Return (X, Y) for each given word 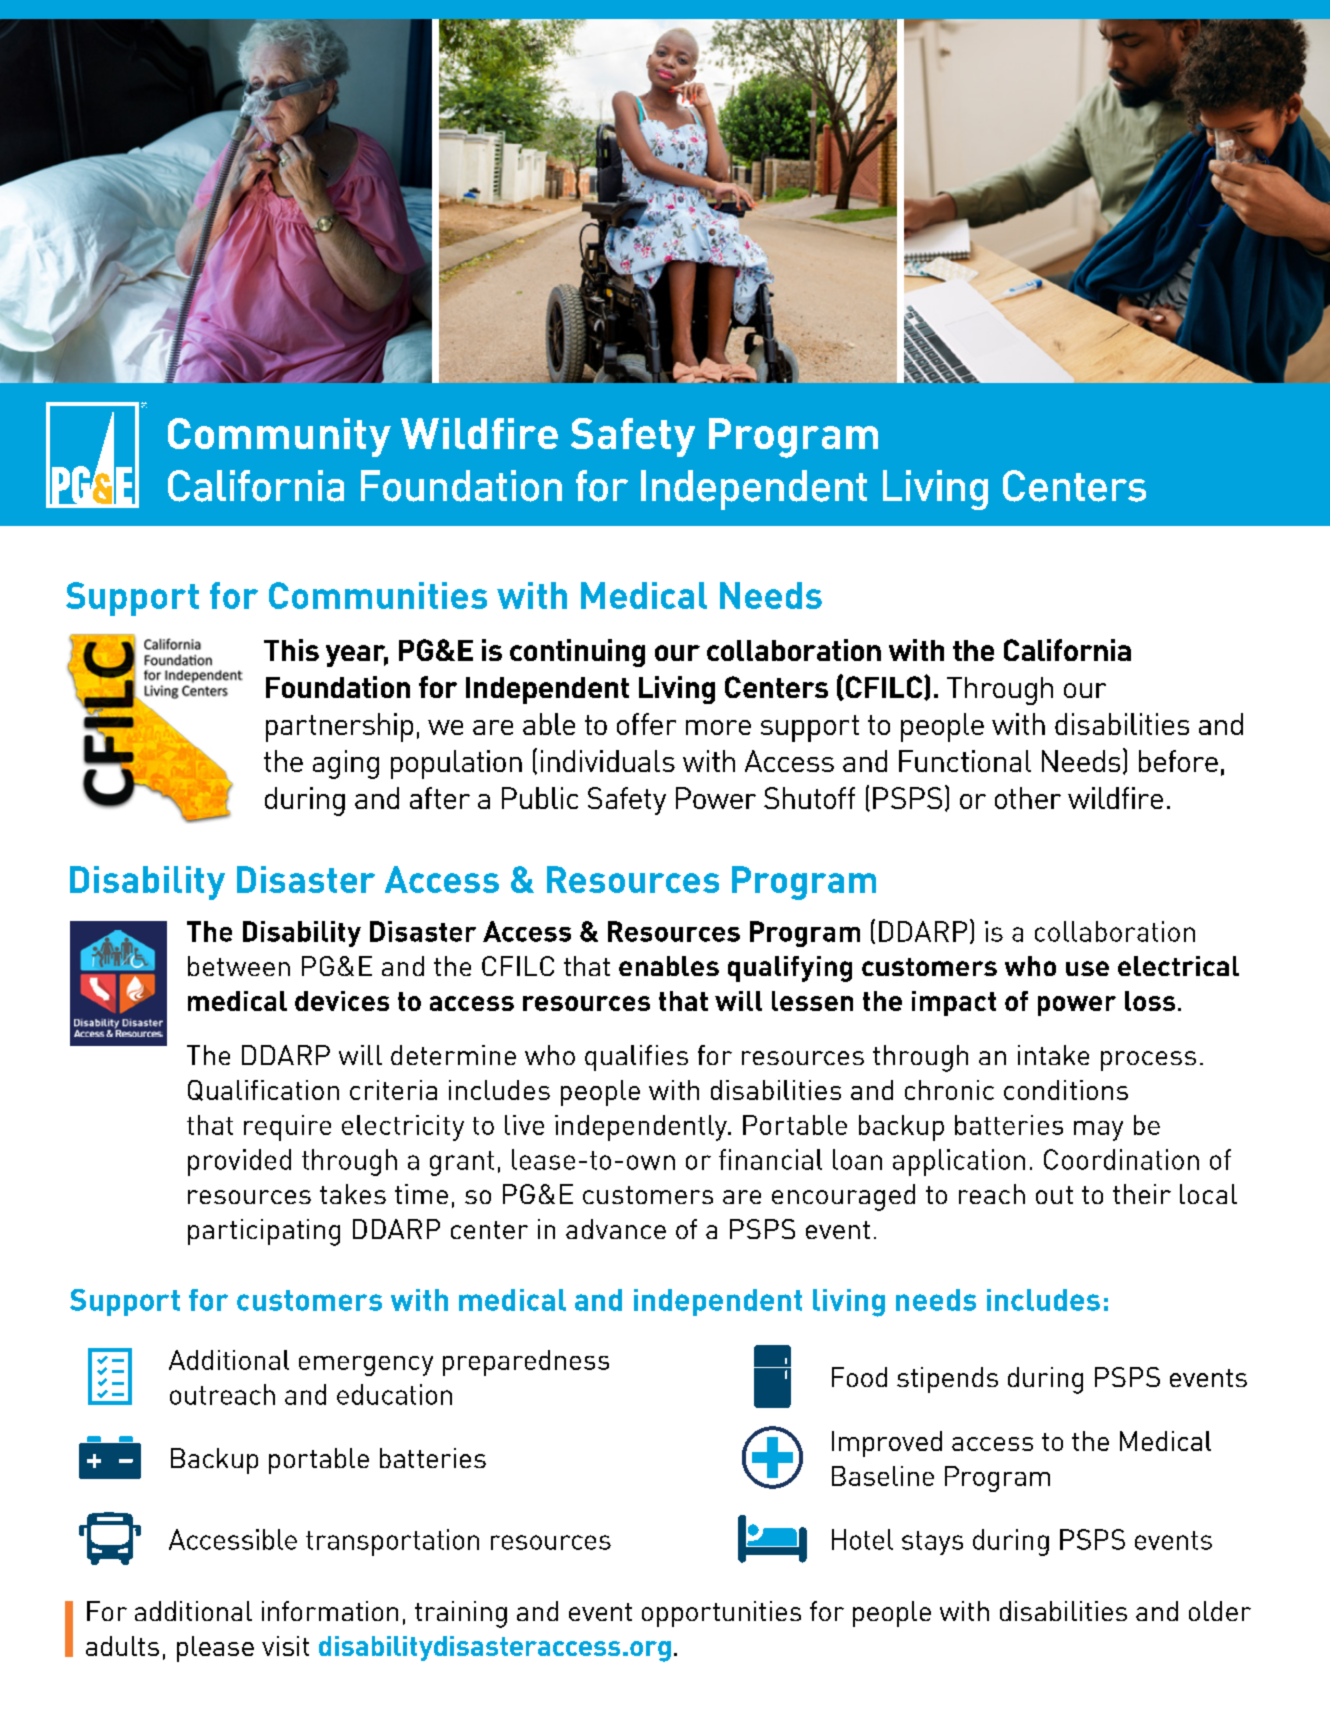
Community (279, 437)
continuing (577, 653)
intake (1053, 1055)
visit (285, 1646)
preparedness (526, 1363)
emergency (366, 1366)
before (1178, 761)
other (1028, 798)
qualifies (636, 1058)
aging (346, 764)
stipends (947, 1380)
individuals (608, 761)
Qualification (263, 1090)
